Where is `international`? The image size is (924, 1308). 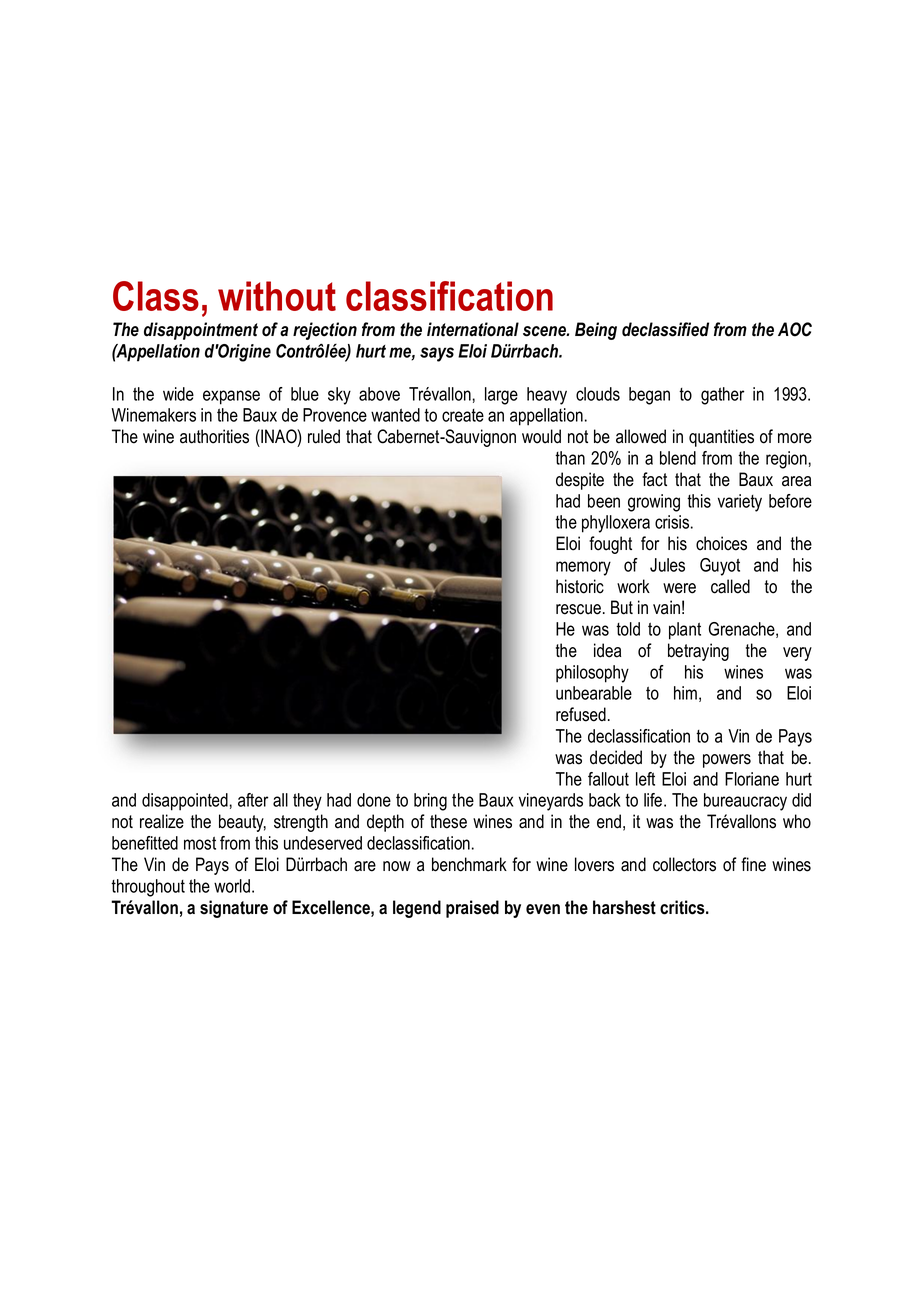
international is located at coordinates (473, 329).
